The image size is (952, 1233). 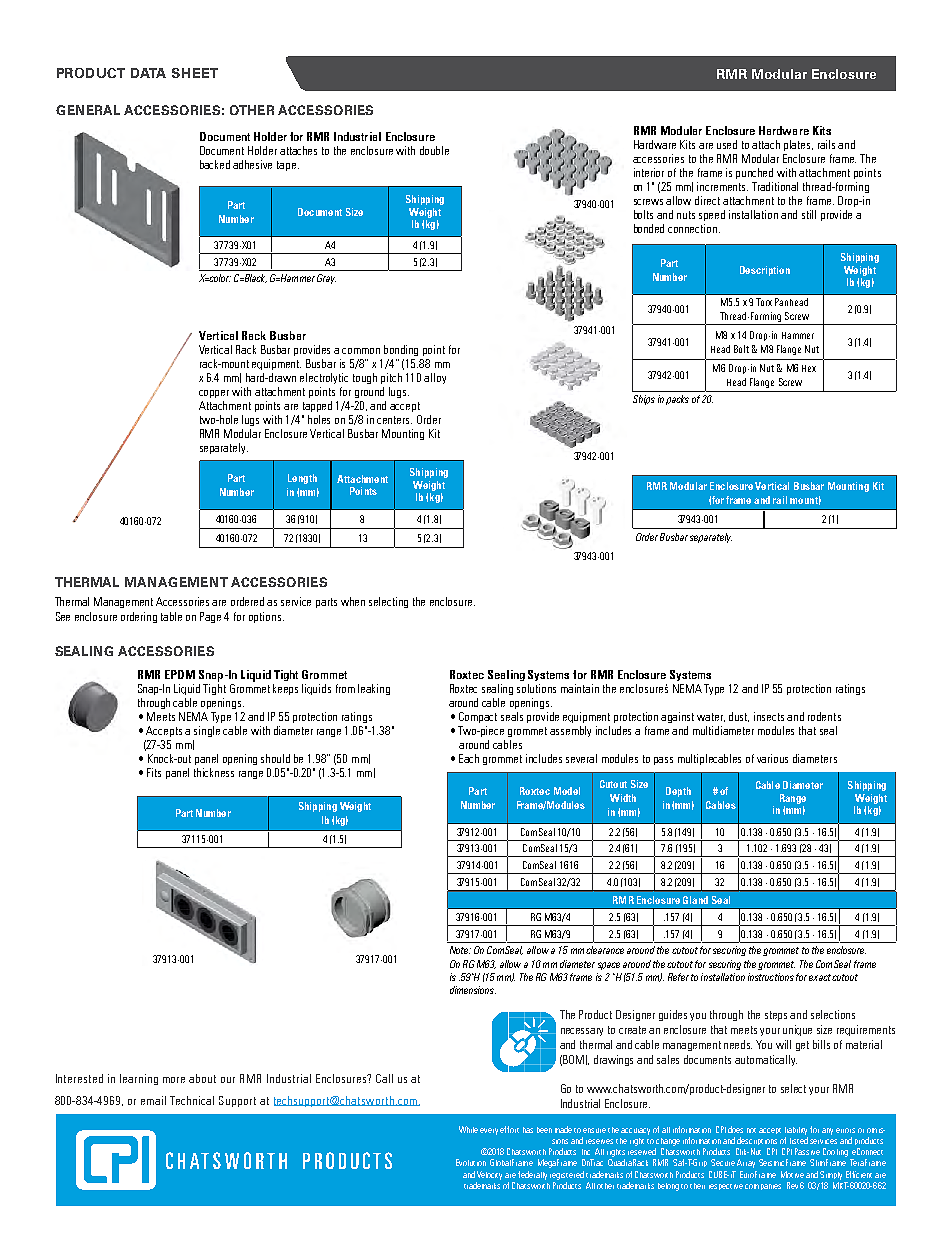 I want to click on plates, so click(x=798, y=145).
